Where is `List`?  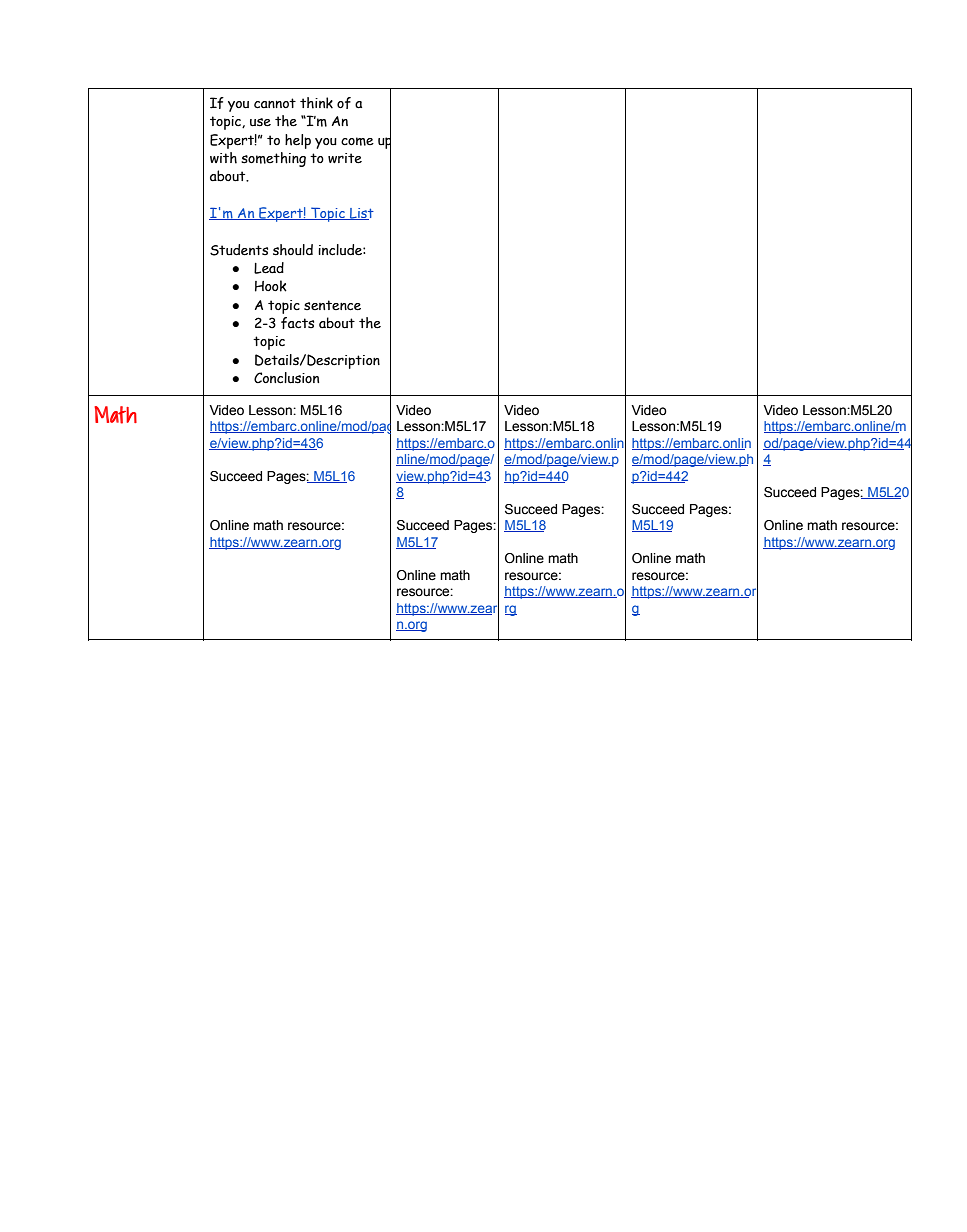
List is located at coordinates (361, 214).
